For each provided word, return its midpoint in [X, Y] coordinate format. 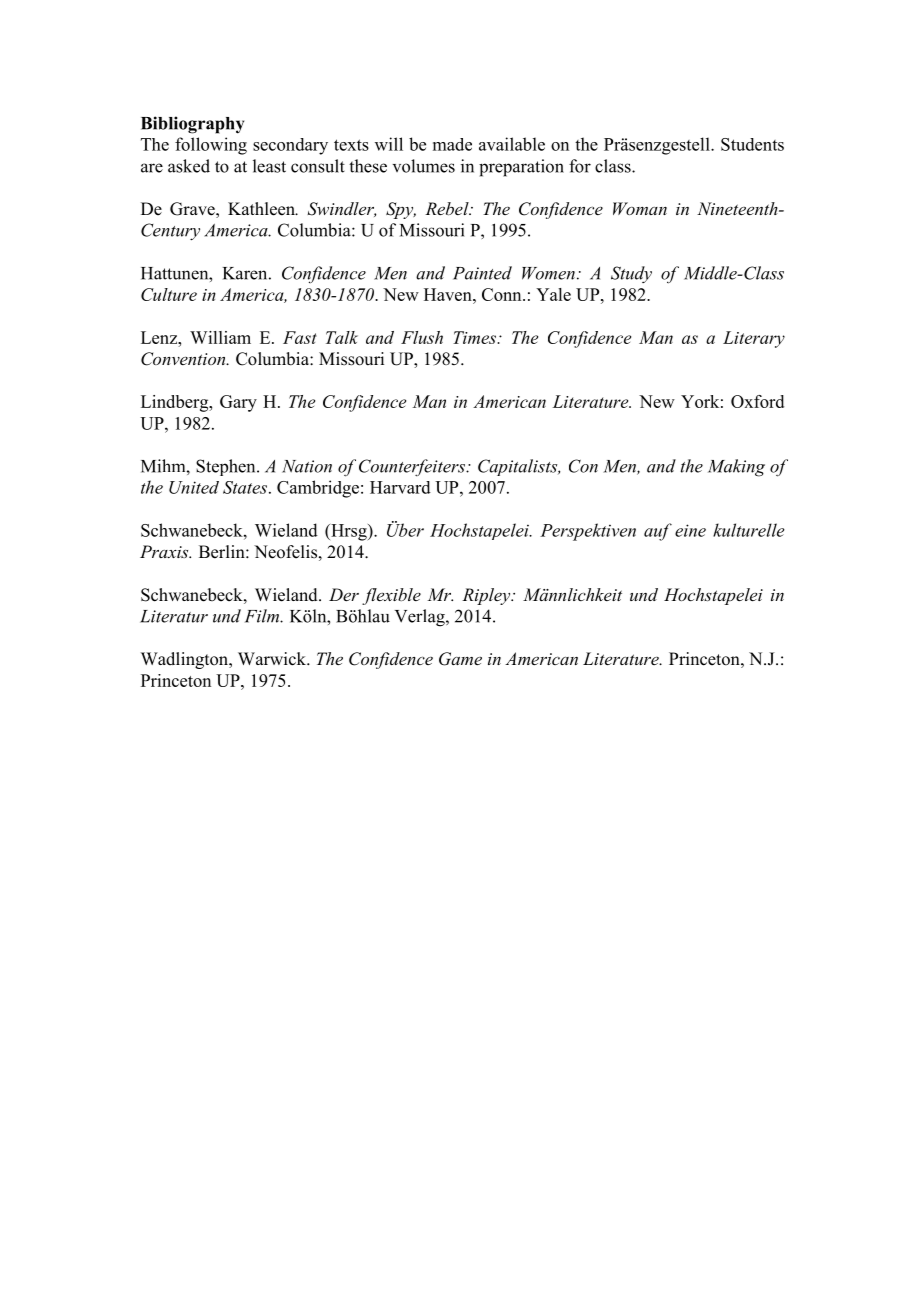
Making [736, 468]
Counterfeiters [413, 468]
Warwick [273, 659]
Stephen [227, 467]
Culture [169, 294]
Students [752, 144]
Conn [503, 294]
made [452, 144]
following [211, 146]
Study [631, 274]
